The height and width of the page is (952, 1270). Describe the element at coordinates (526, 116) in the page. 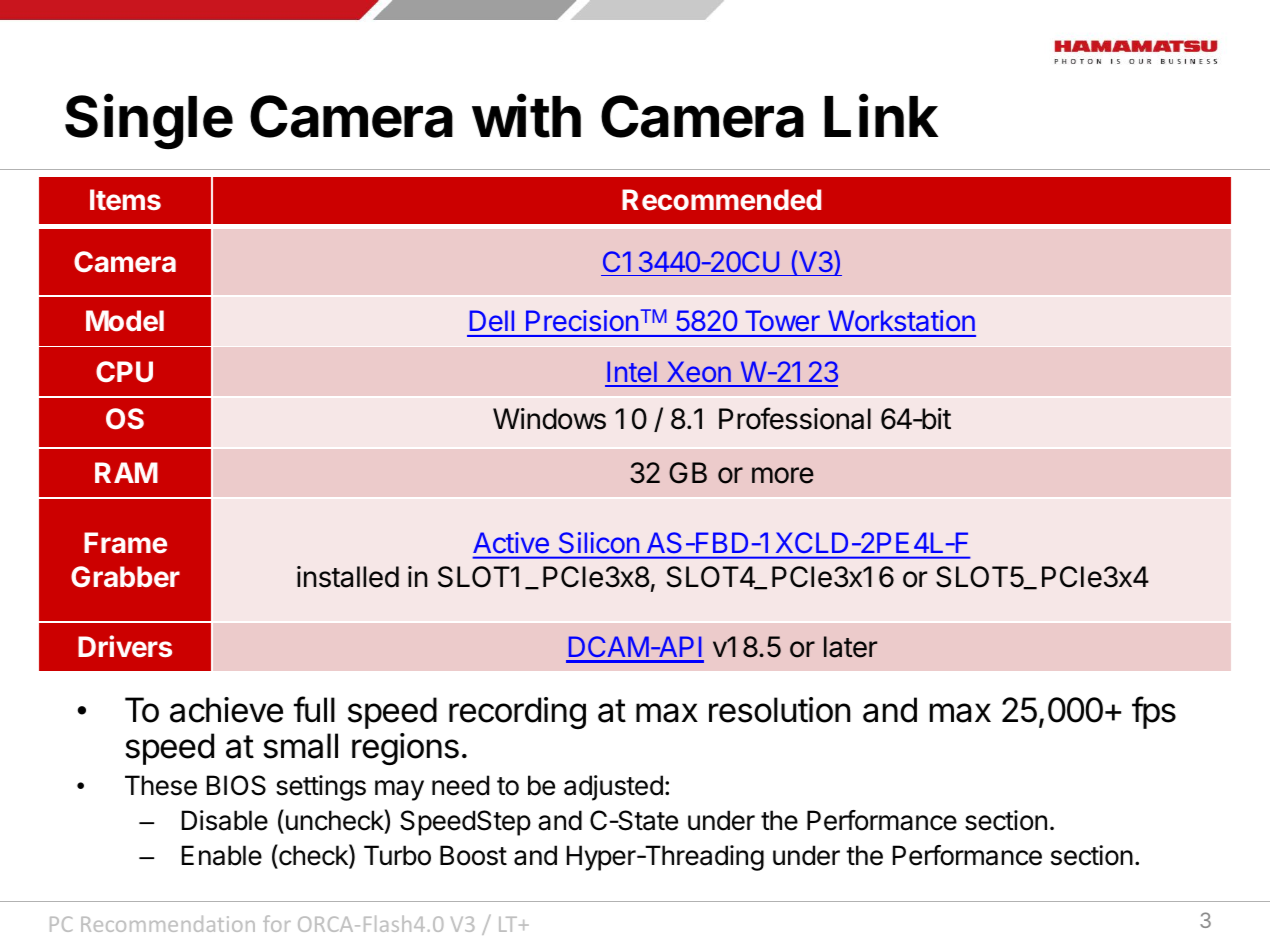

I see `with` at that location.
